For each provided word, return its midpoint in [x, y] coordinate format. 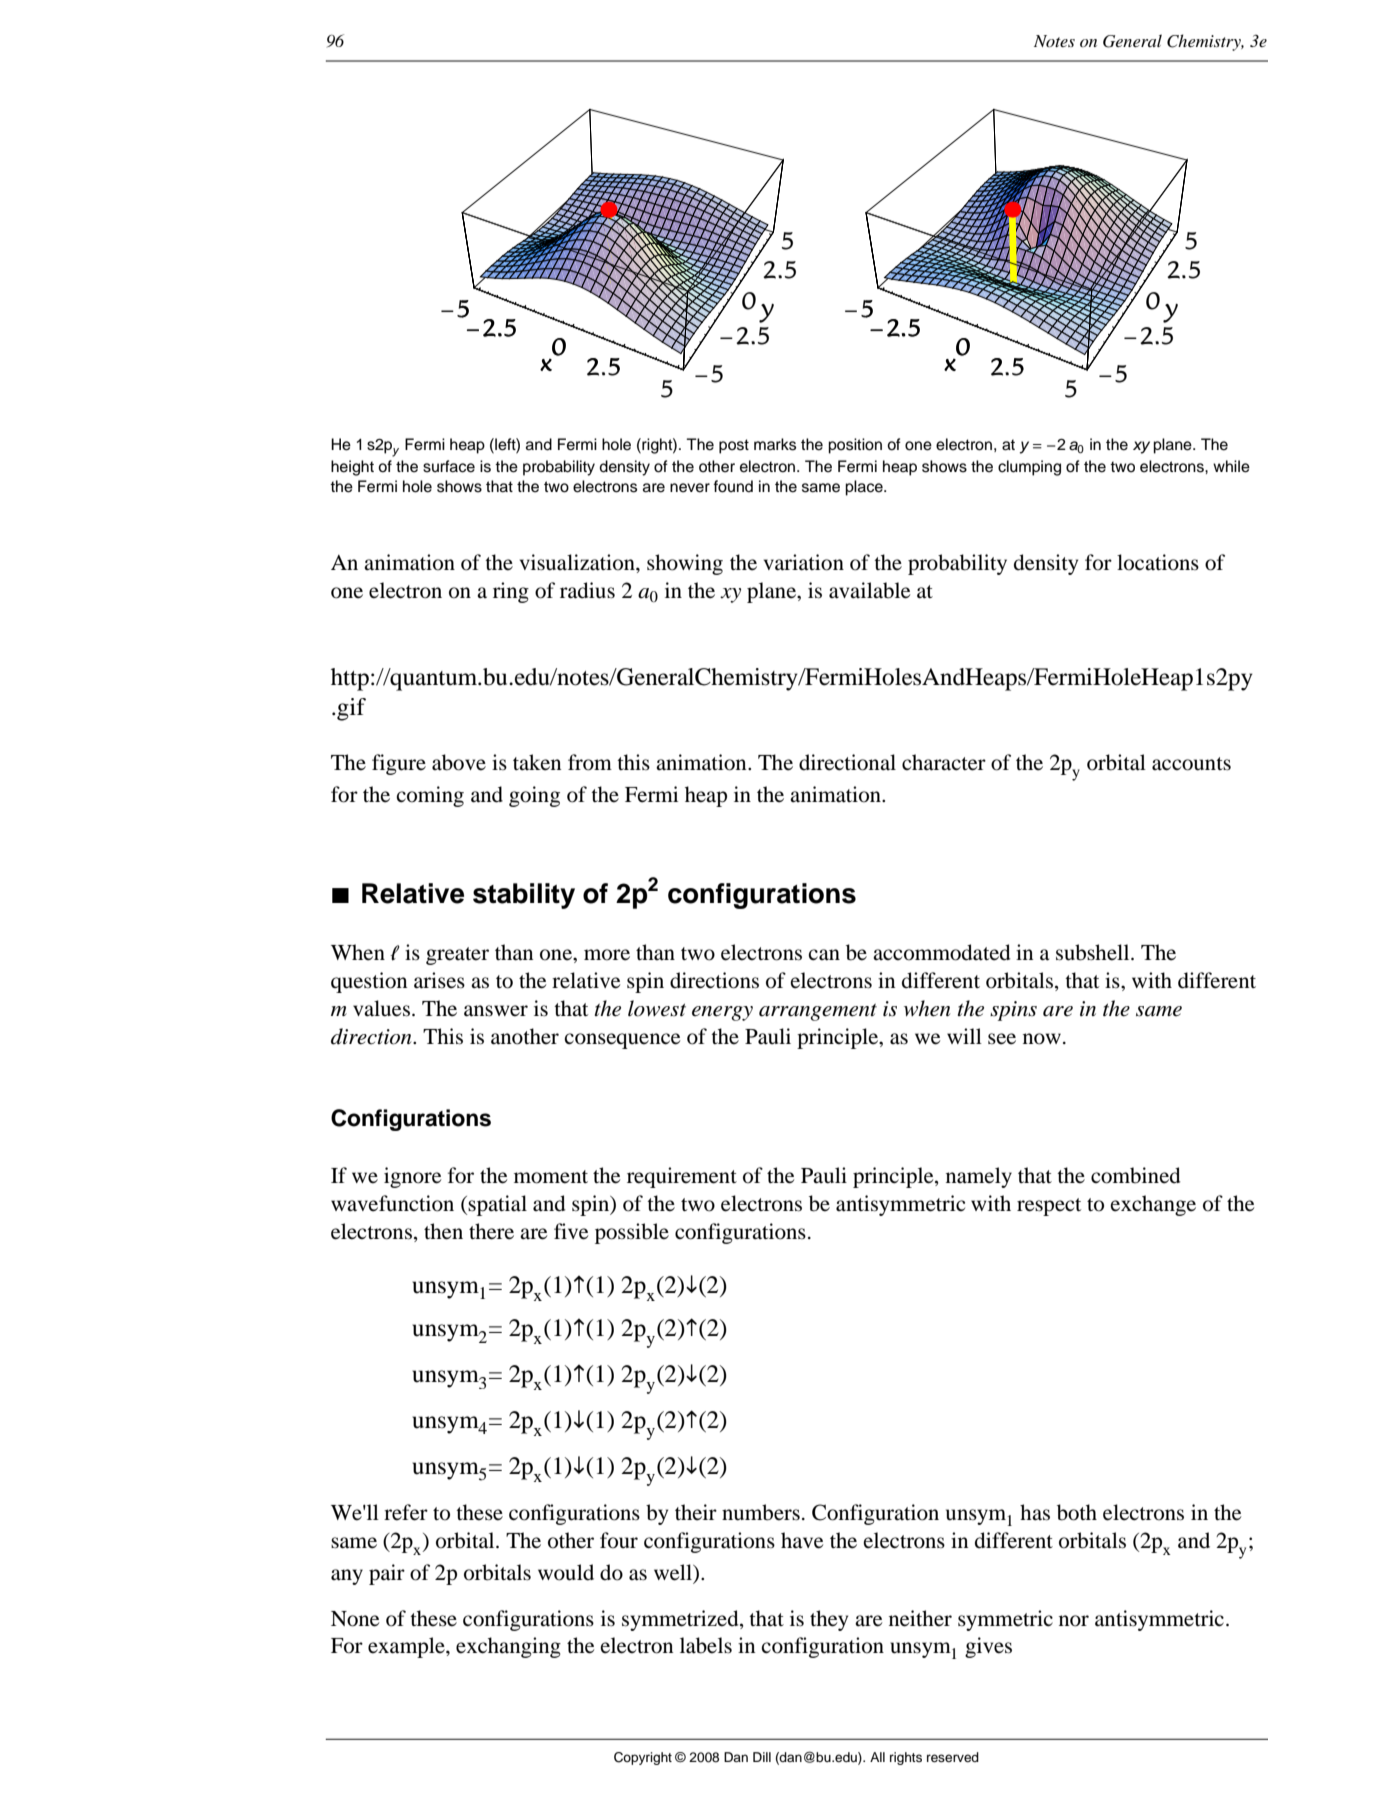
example [407, 1647]
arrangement [818, 1012]
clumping [1029, 468]
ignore [412, 1177]
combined [1135, 1175]
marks [775, 444]
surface [449, 466]
